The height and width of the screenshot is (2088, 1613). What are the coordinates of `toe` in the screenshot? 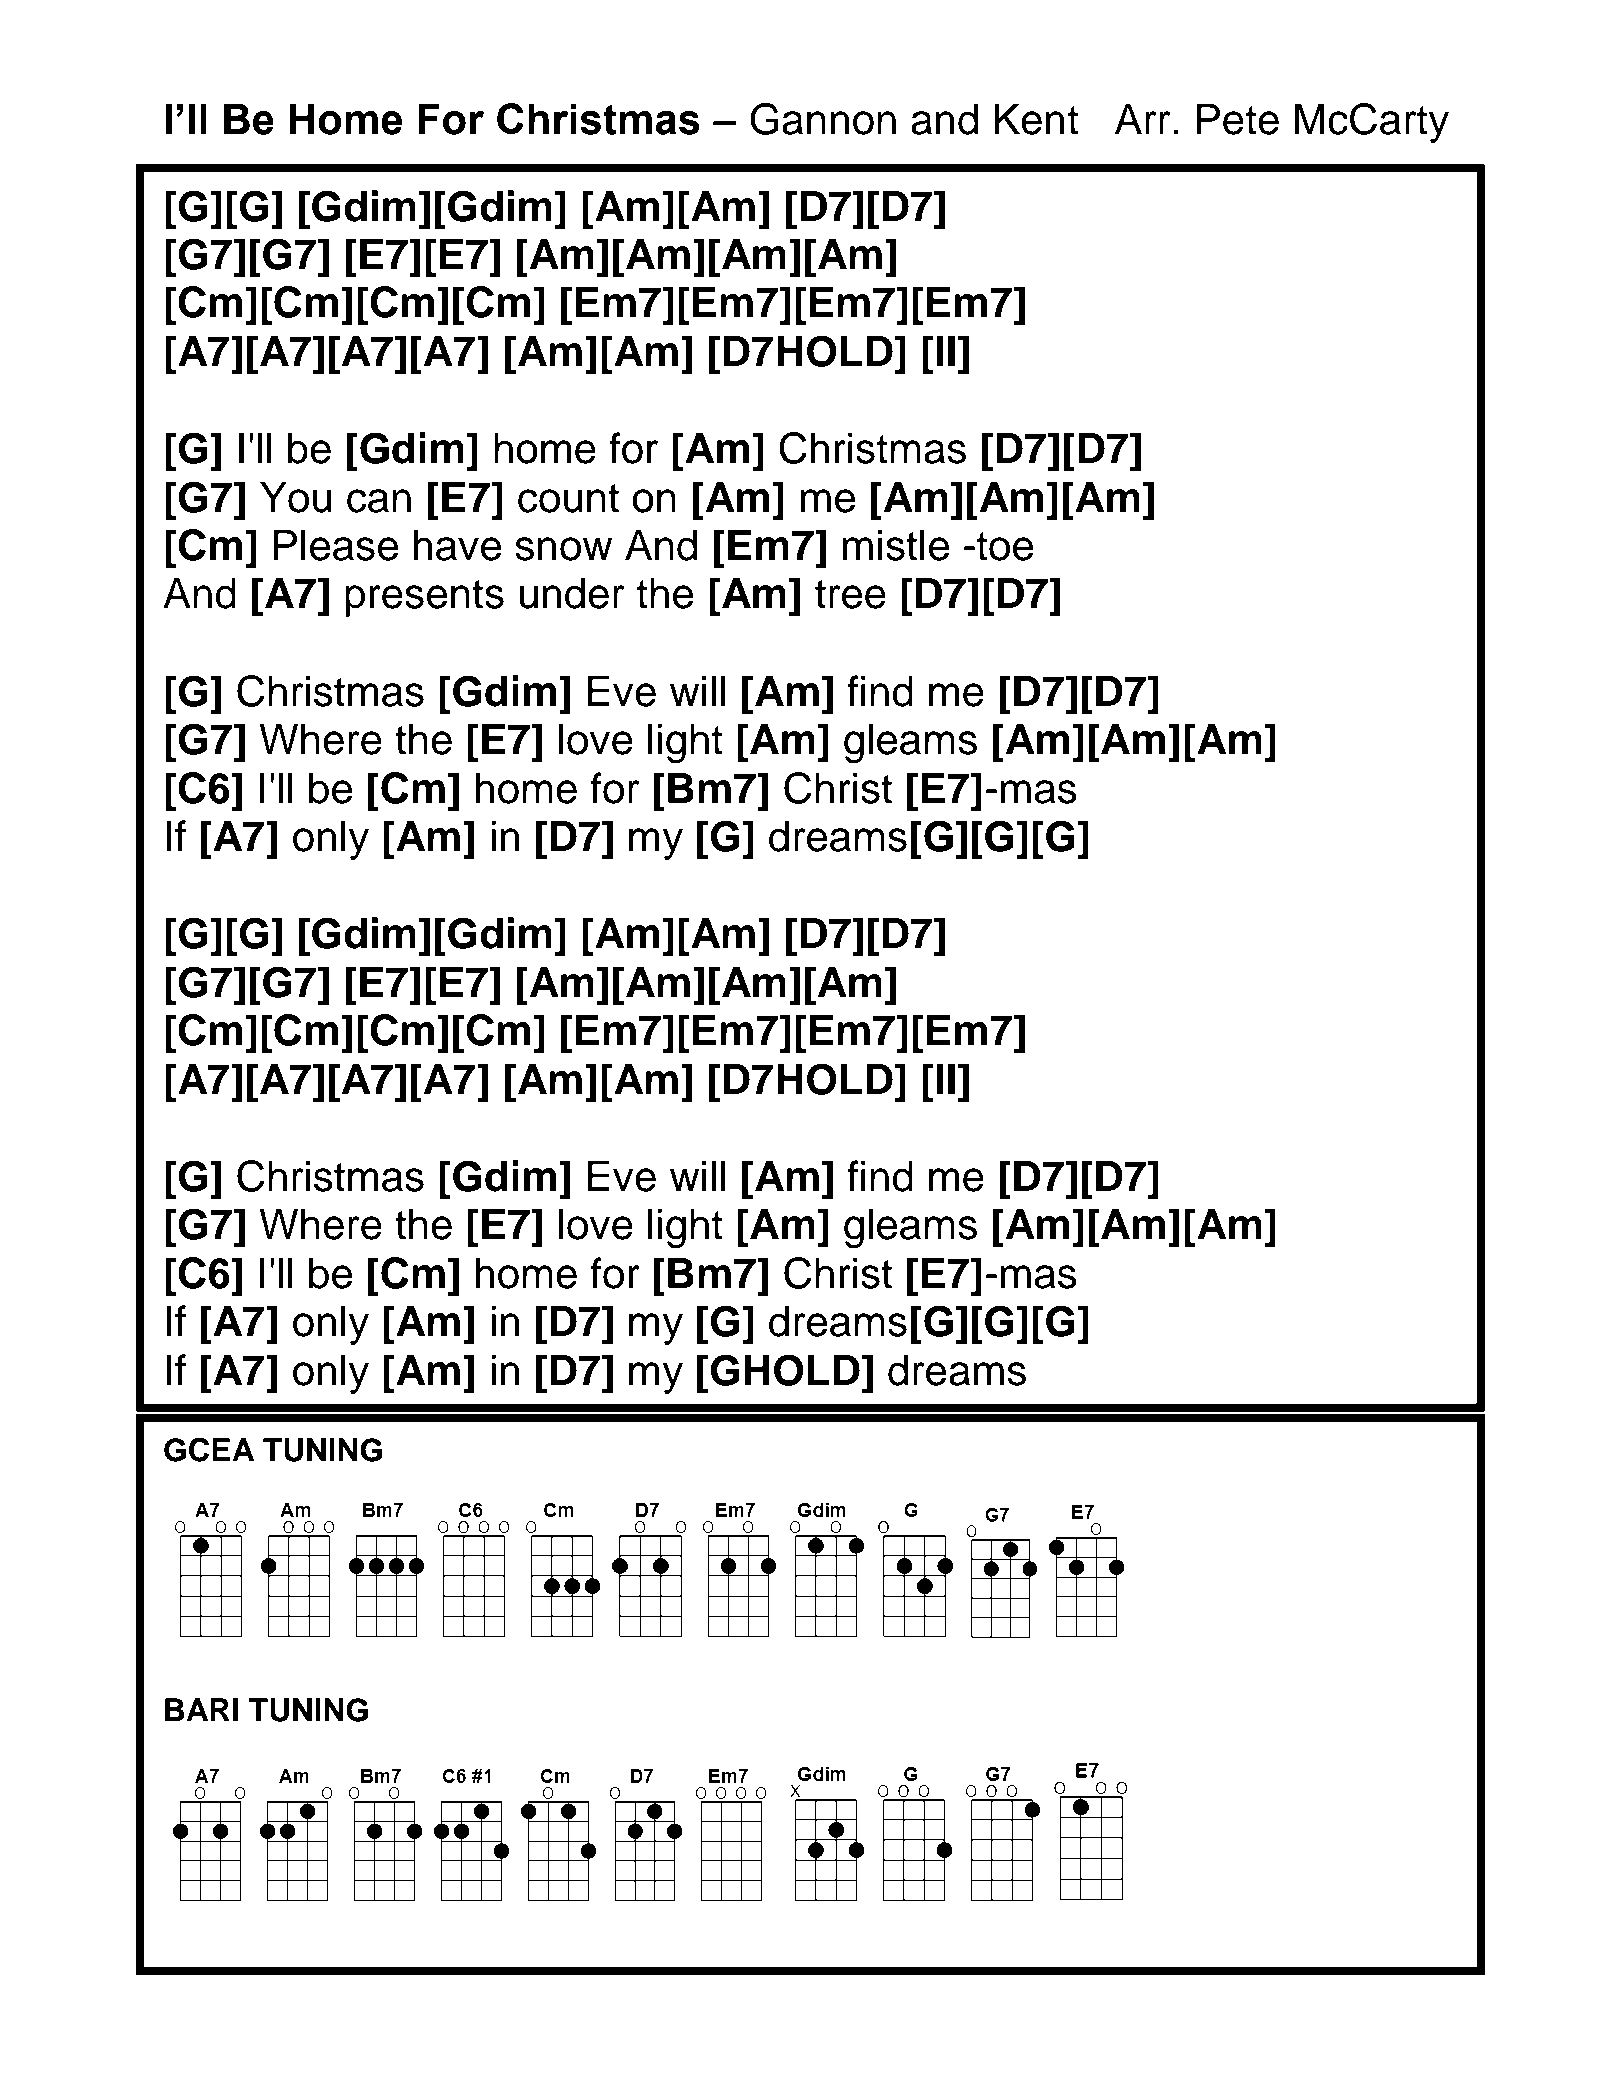 It's located at (1004, 546).
